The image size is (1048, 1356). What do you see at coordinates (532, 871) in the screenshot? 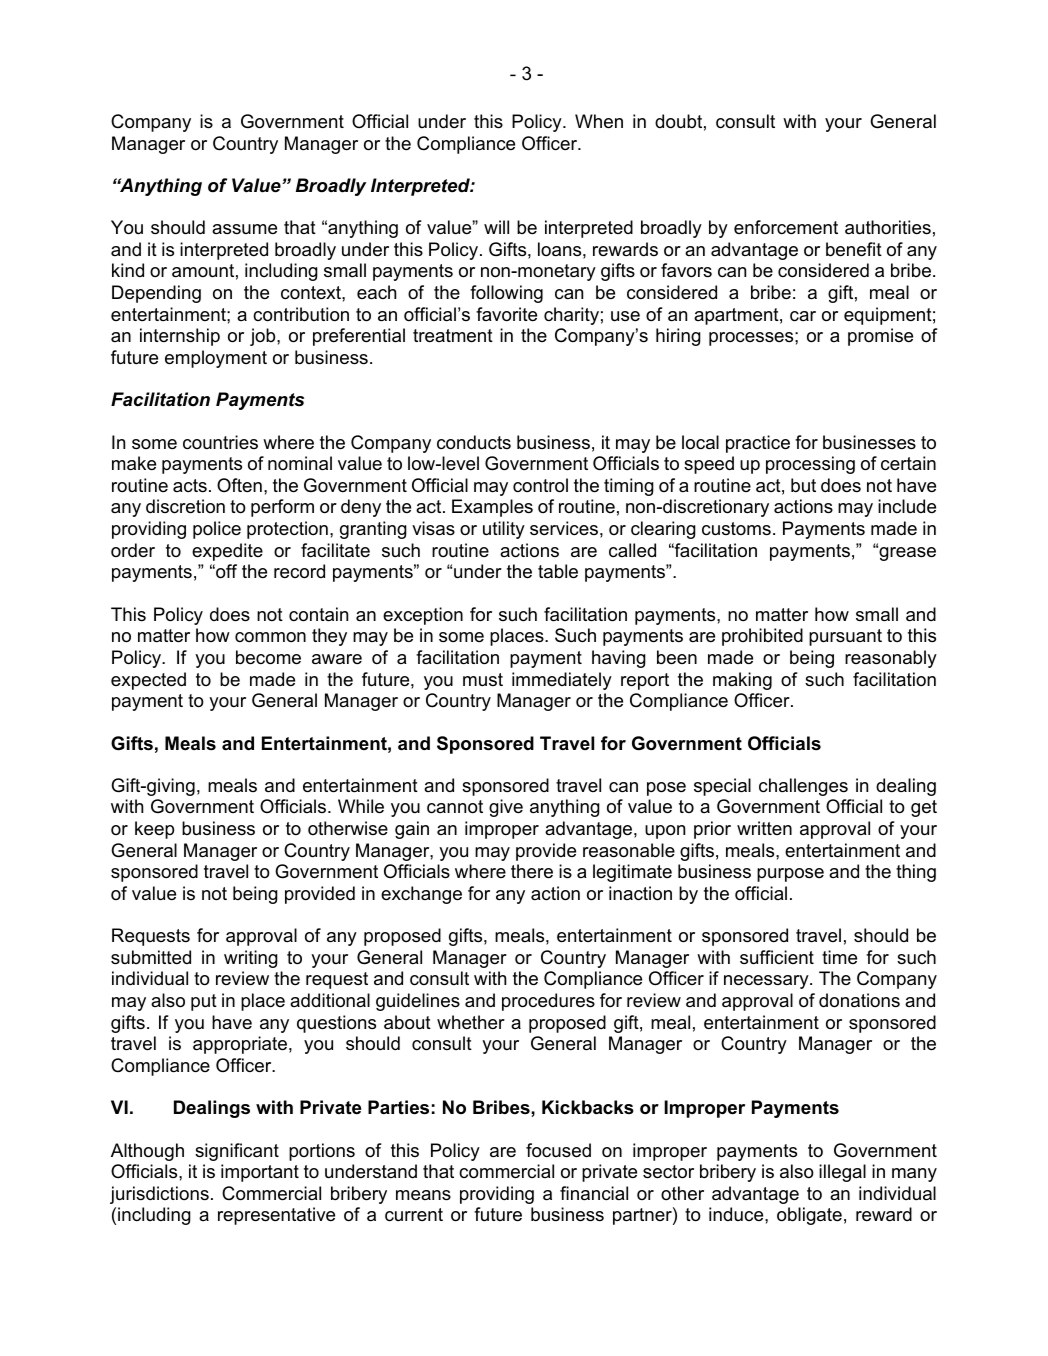
I see `there` at bounding box center [532, 871].
